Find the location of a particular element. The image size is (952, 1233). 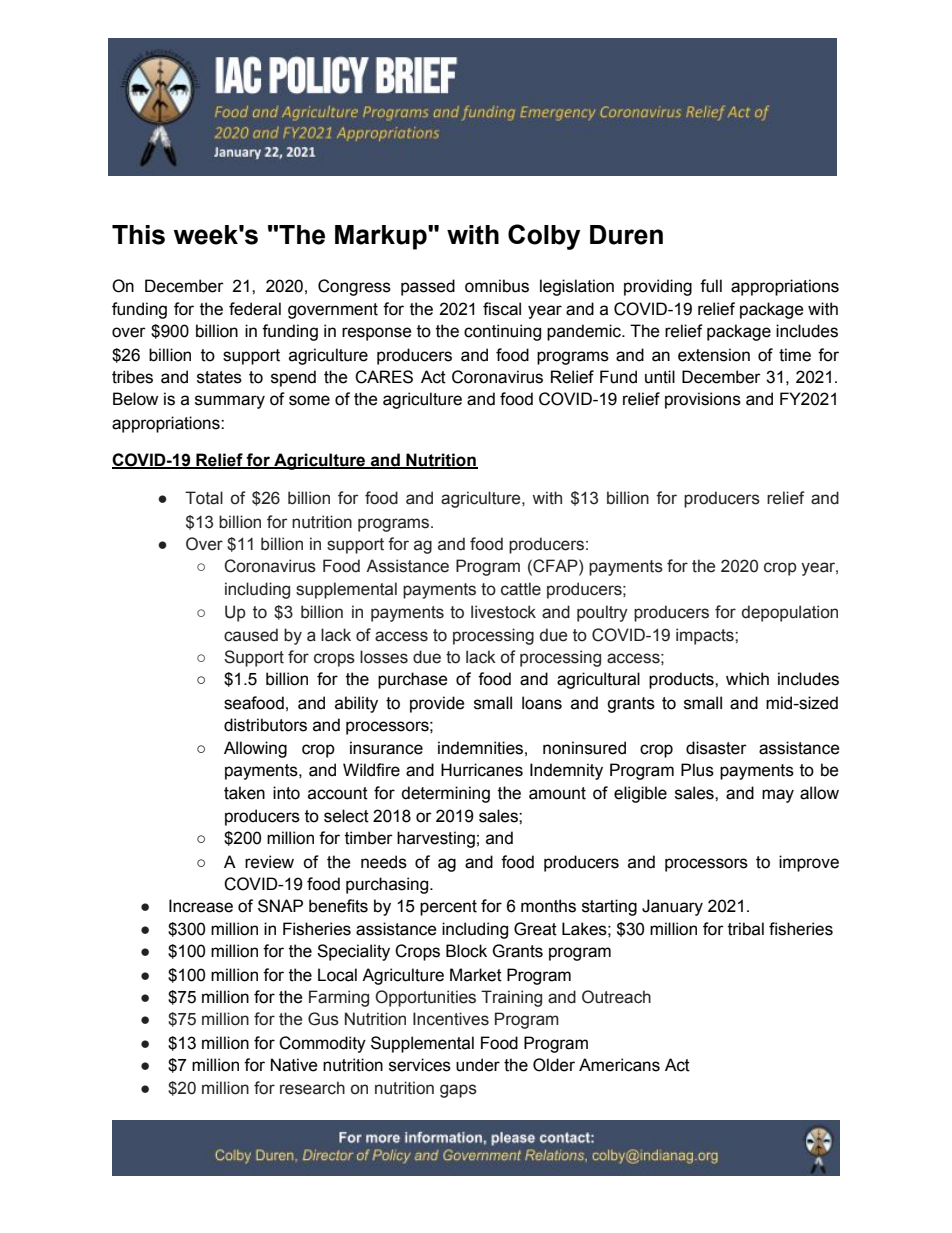

This is located at coordinates (138, 235).
